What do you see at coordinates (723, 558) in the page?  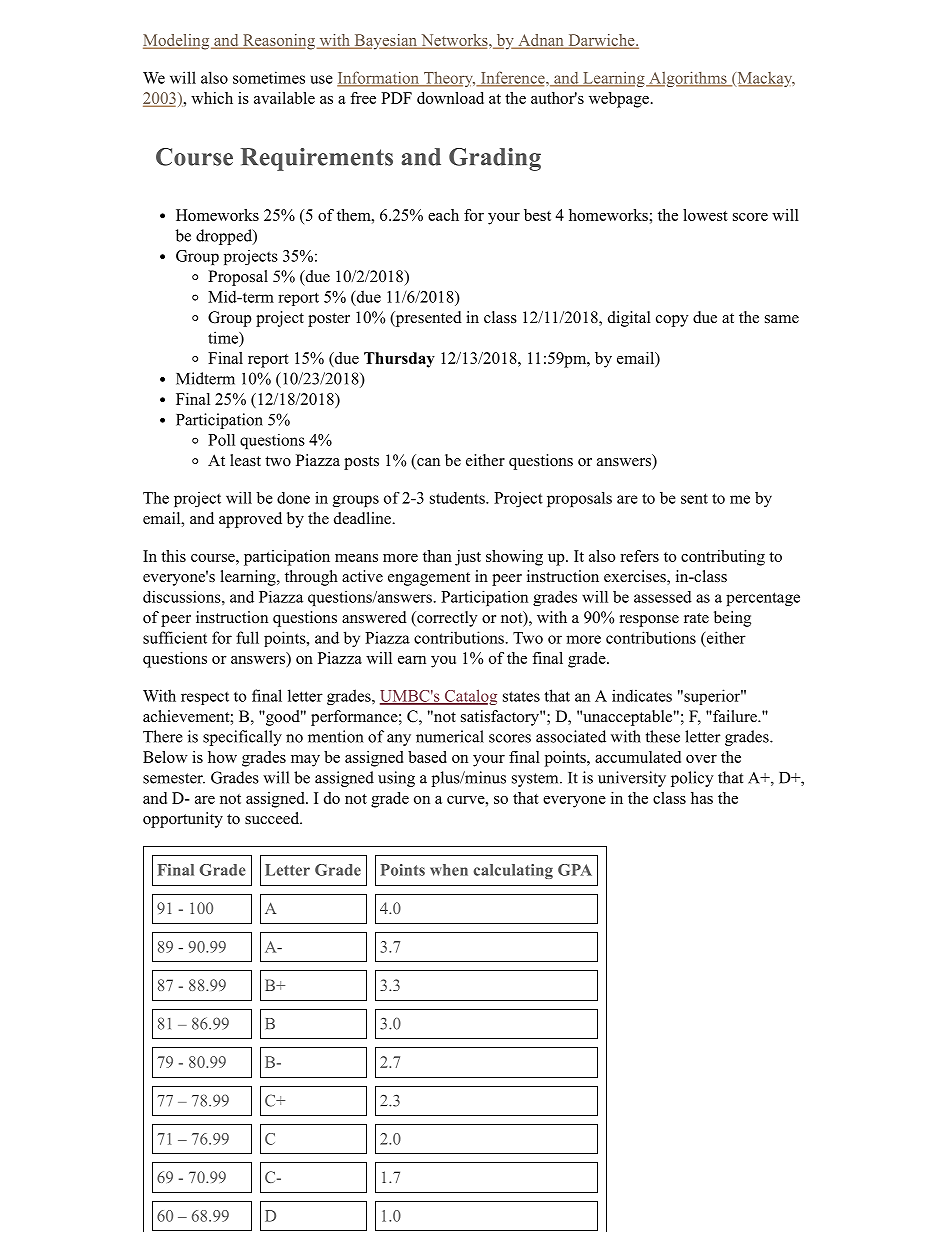 I see `contributing` at bounding box center [723, 558].
